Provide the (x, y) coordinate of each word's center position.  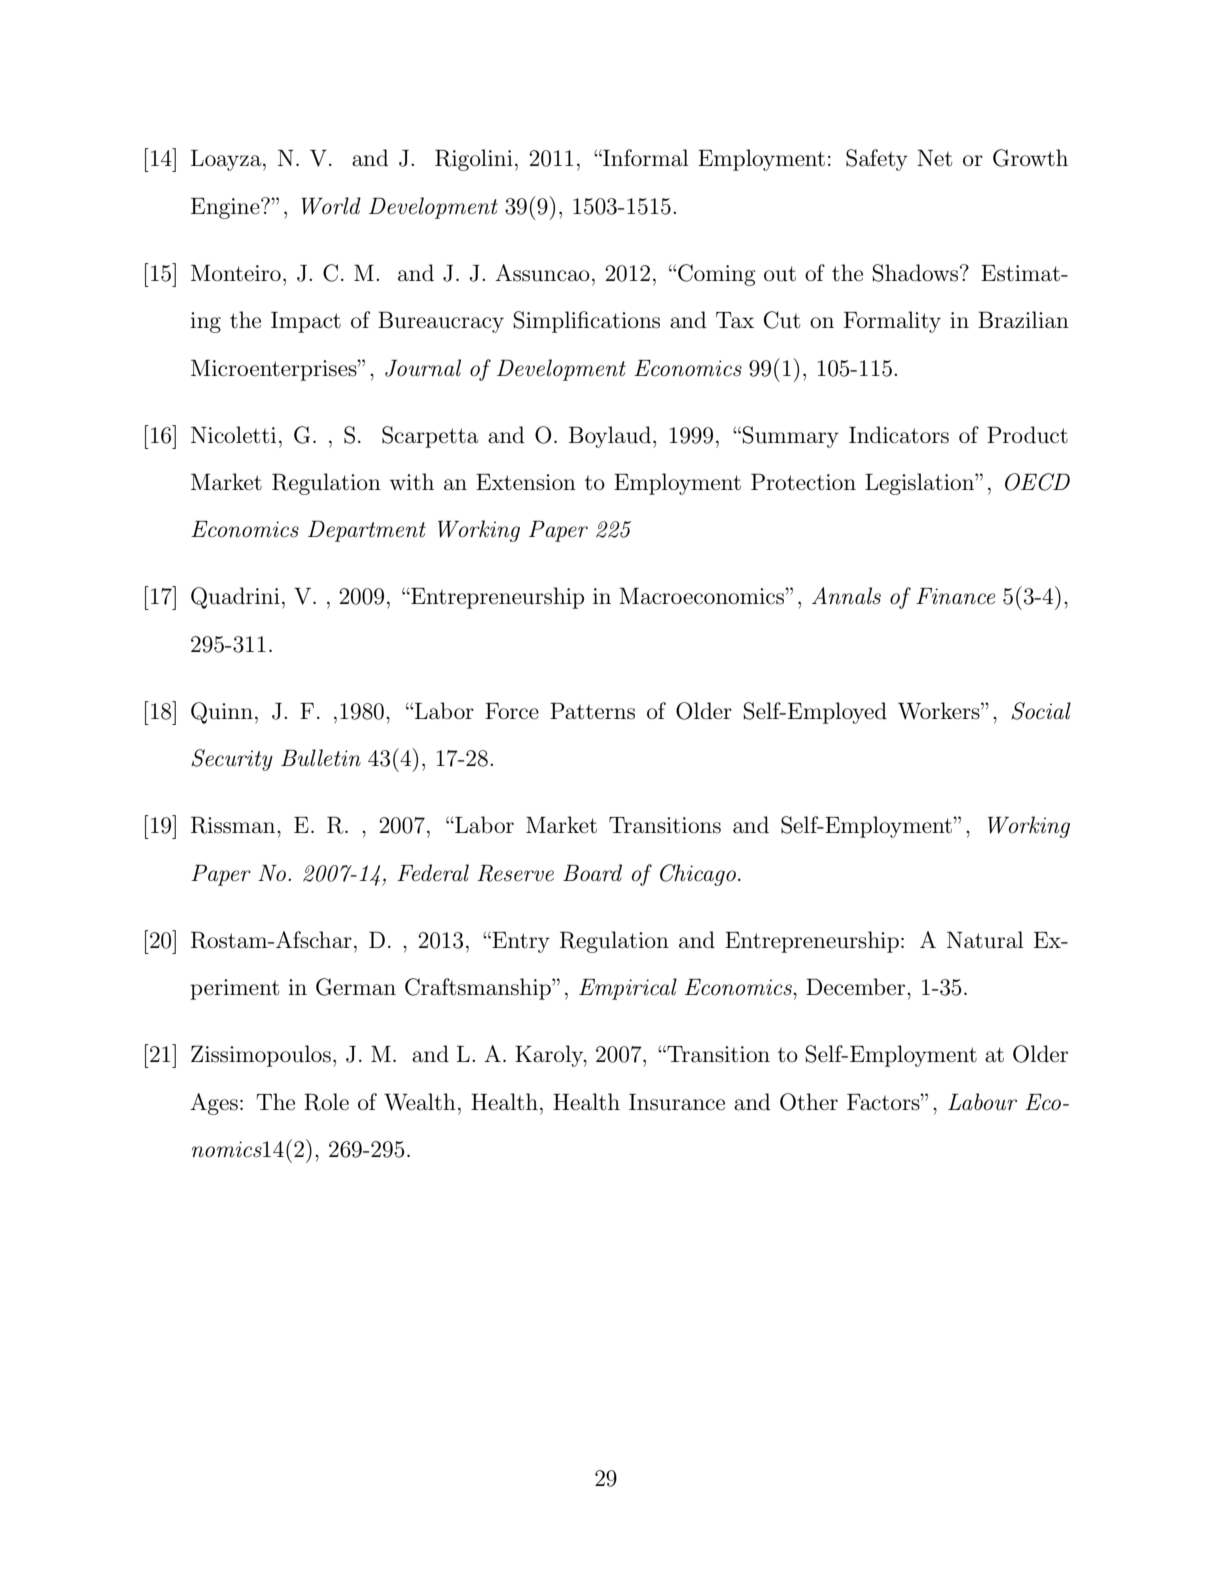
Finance (955, 596)
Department (367, 531)
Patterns (592, 711)
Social (1041, 711)
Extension (526, 482)
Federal (433, 873)
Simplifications (587, 322)
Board (592, 873)
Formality (892, 322)
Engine (226, 208)
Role (326, 1102)
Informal (645, 158)
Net (934, 158)
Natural (985, 940)
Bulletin (321, 758)
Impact (306, 322)
